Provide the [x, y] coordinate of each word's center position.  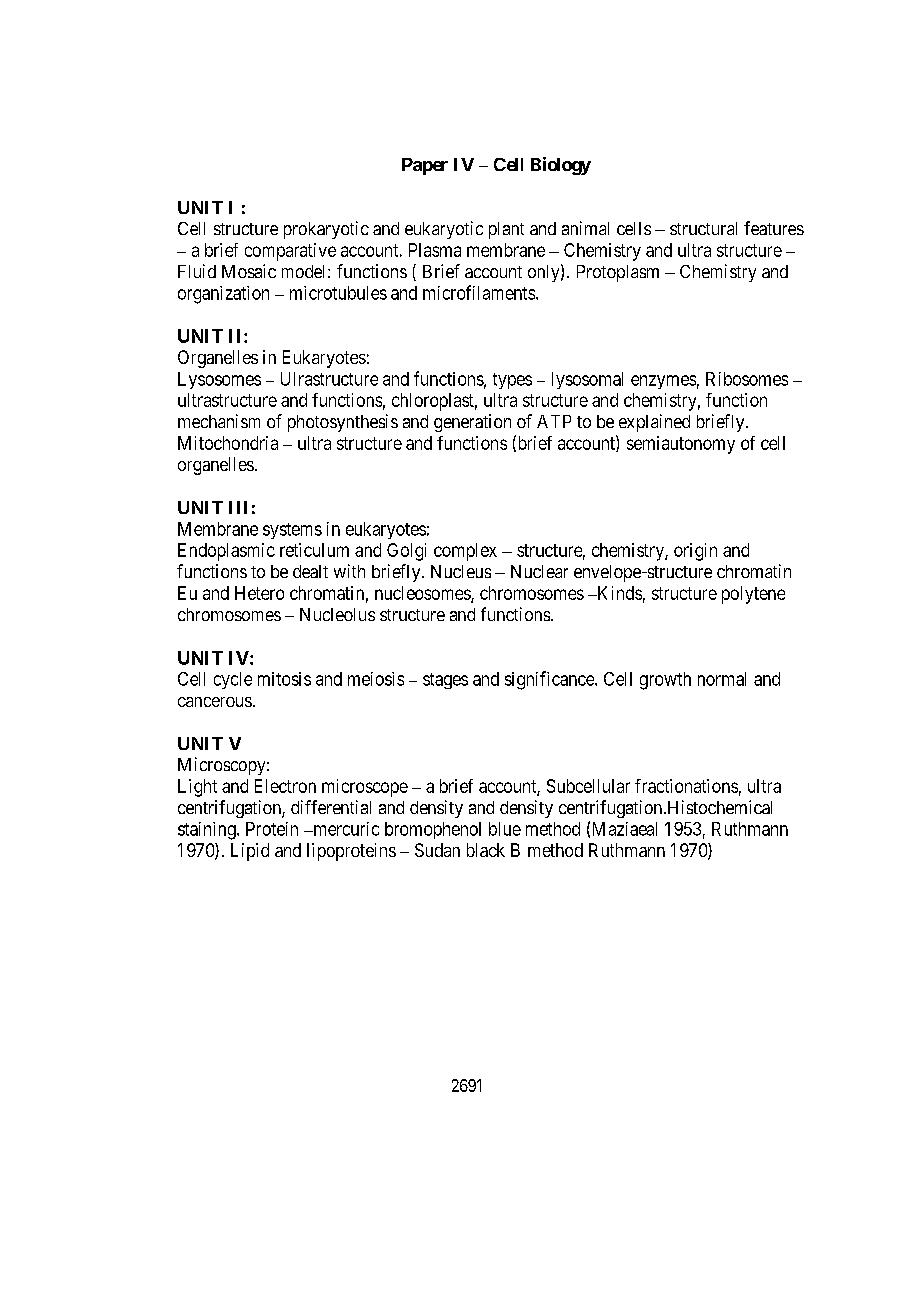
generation [472, 423]
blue [505, 829]
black [486, 850]
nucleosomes [423, 594]
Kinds [618, 593]
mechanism [219, 421]
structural [703, 228]
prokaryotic [326, 230]
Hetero [259, 593]
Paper [425, 166]
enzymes [663, 382]
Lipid [250, 852]
